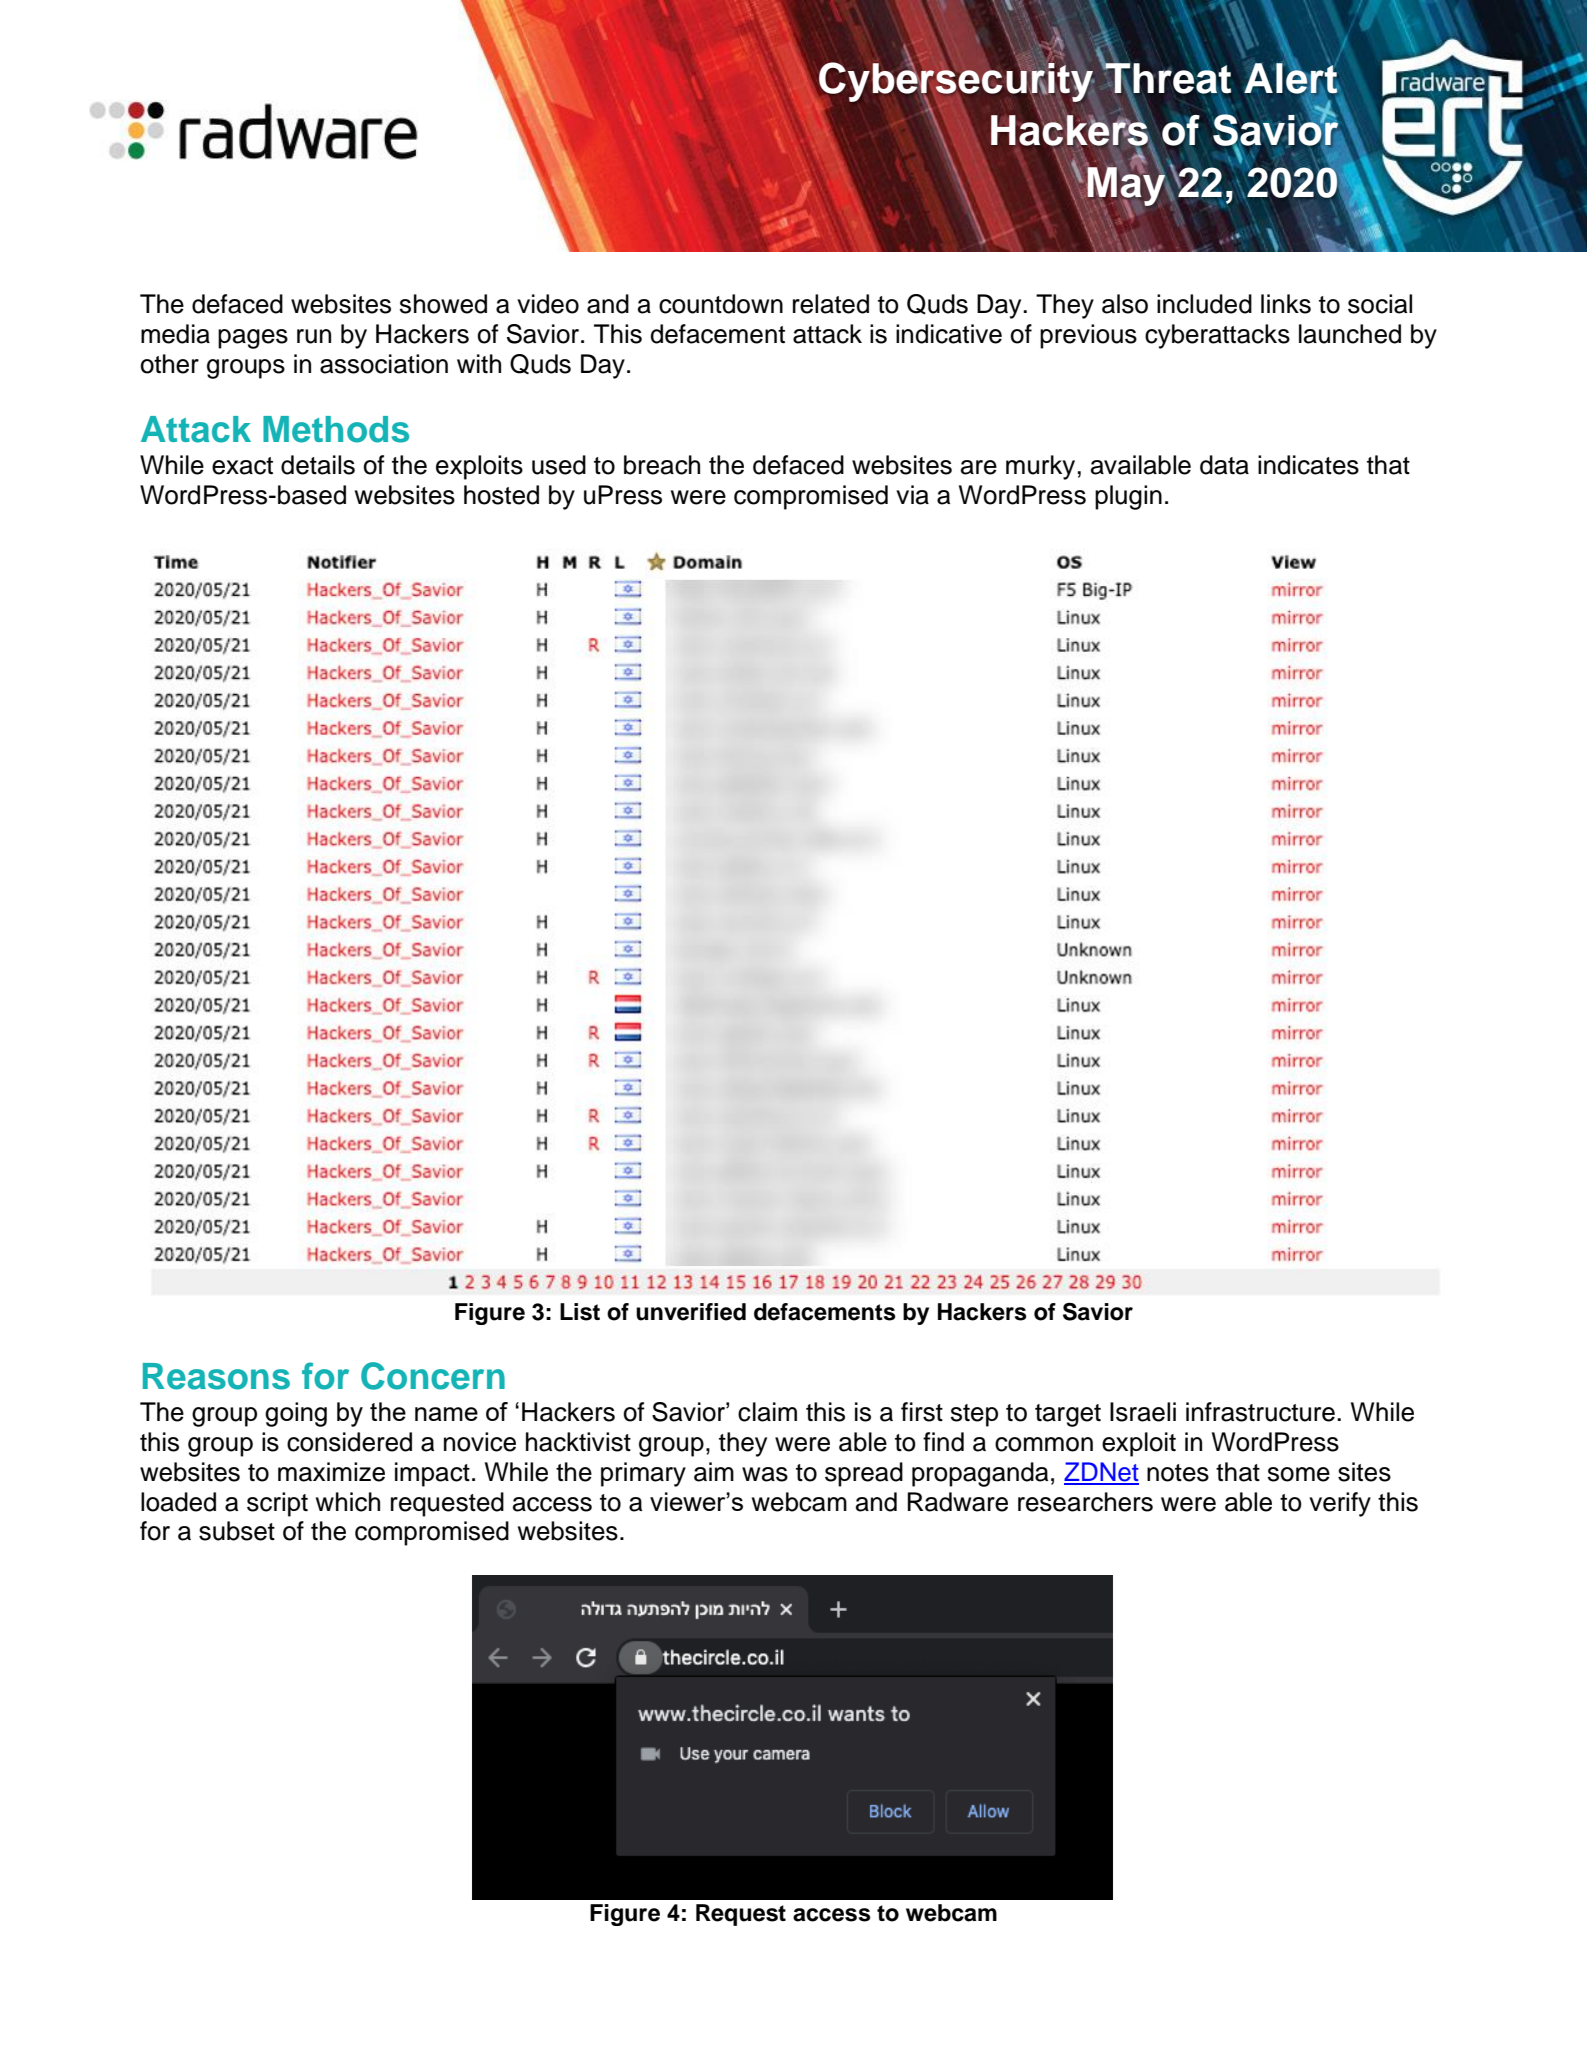  What do you see at coordinates (765, 1474) in the screenshot?
I see `was` at bounding box center [765, 1474].
